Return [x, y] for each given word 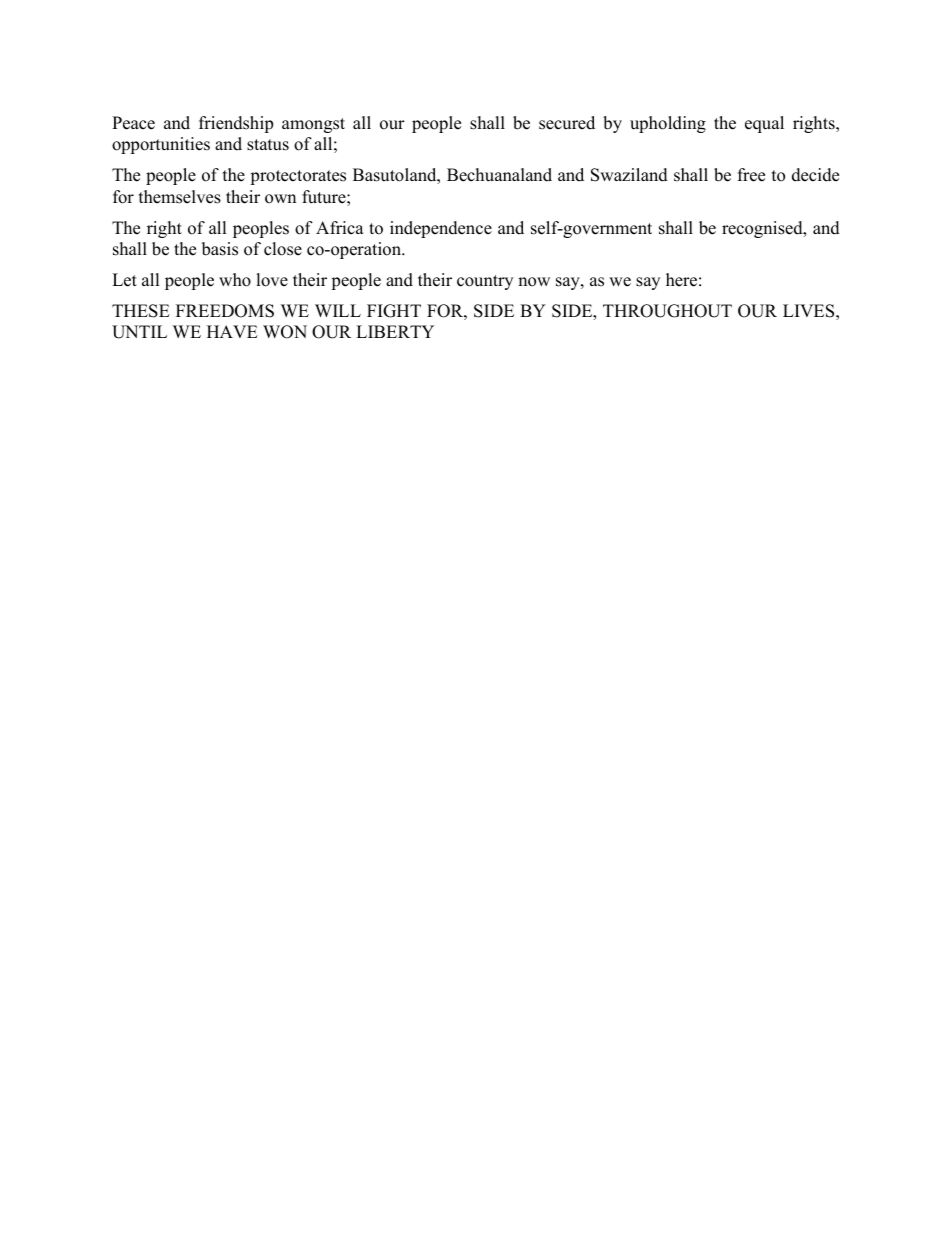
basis [220, 249]
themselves [180, 197]
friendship [236, 124]
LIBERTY [395, 331]
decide [815, 175]
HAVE [232, 331]
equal [764, 124]
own [280, 199]
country [485, 282]
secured [567, 123]
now [534, 282]
